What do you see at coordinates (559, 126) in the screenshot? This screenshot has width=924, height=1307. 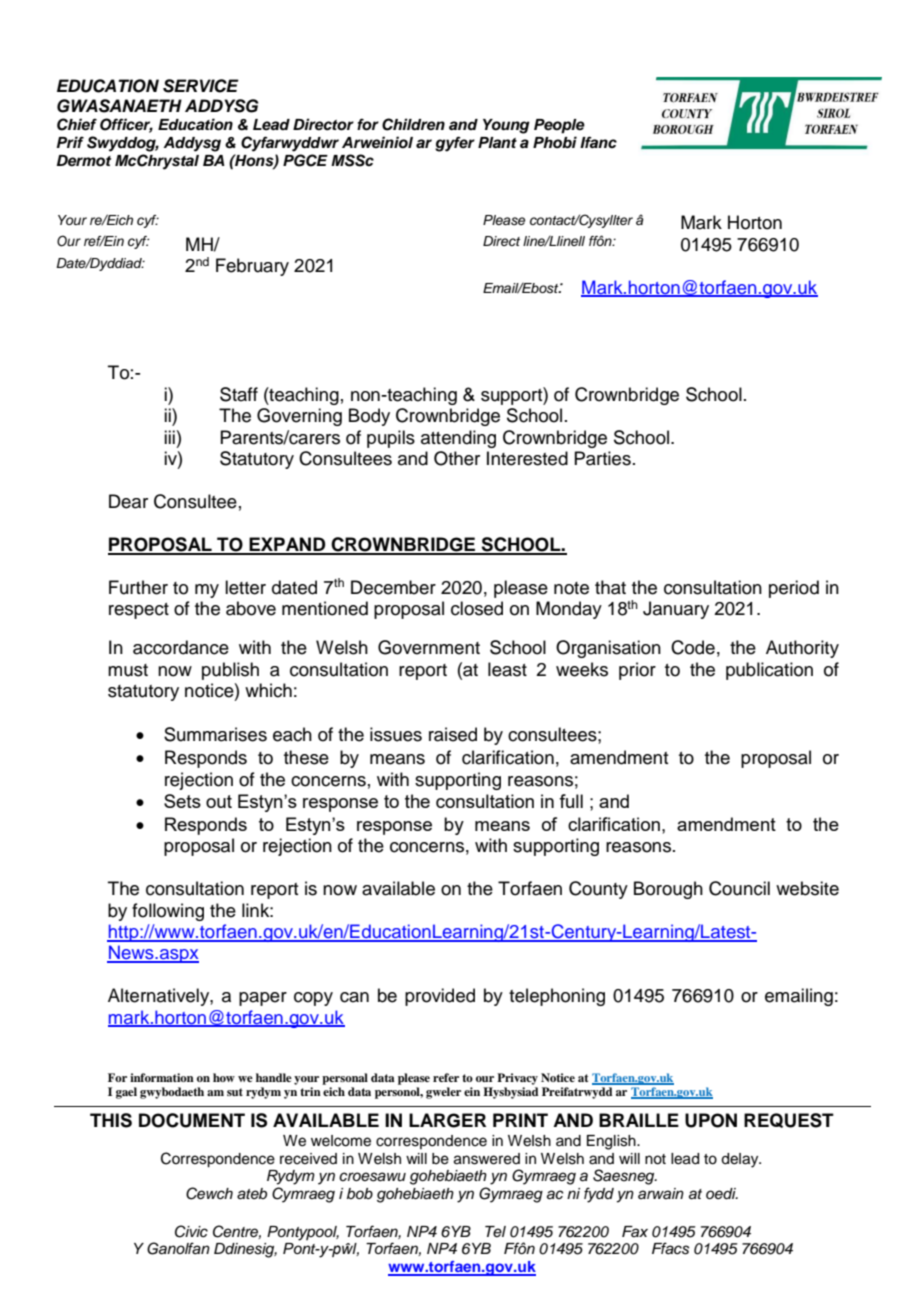 I see `People` at bounding box center [559, 126].
